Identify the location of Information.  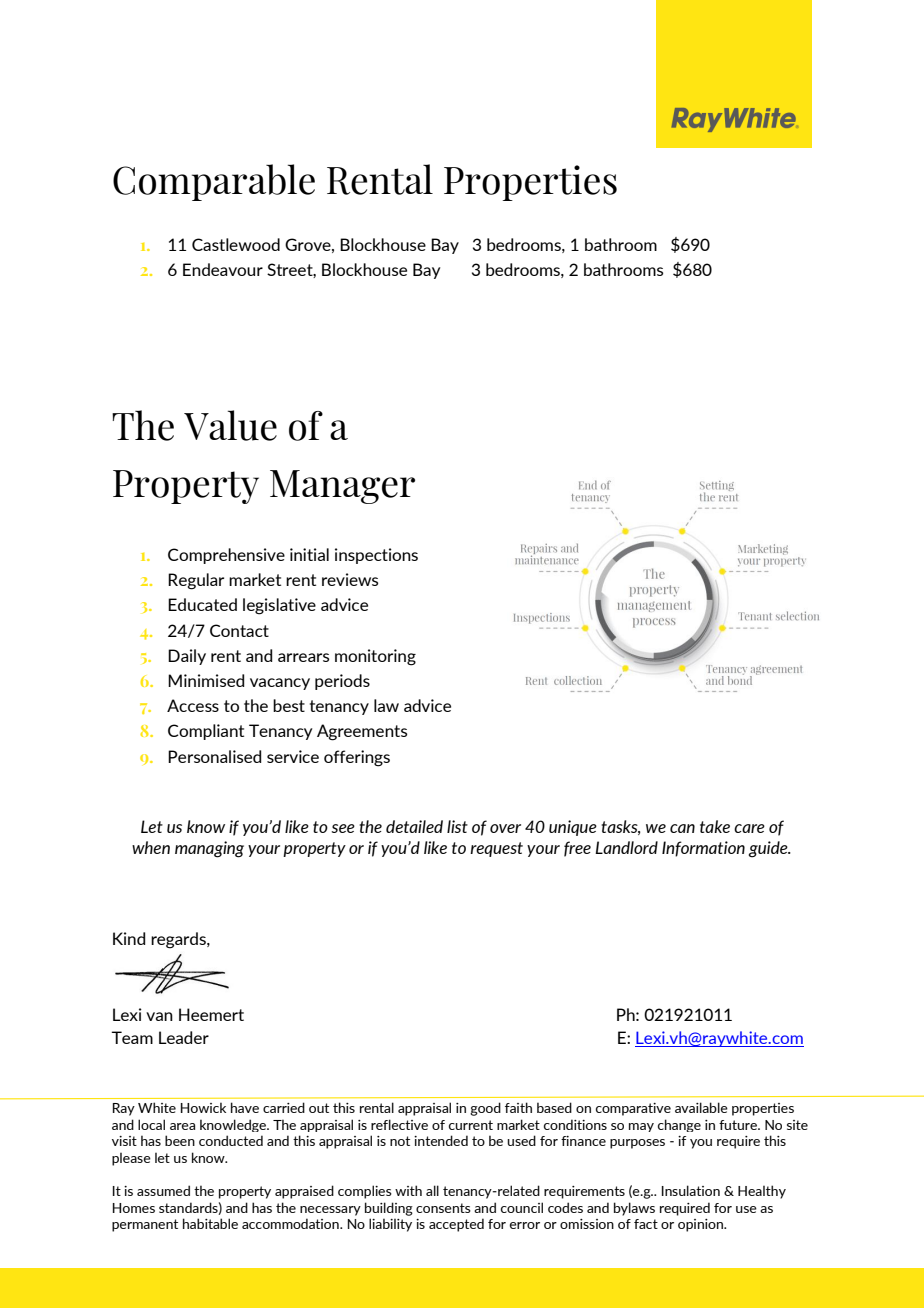
(703, 849).
